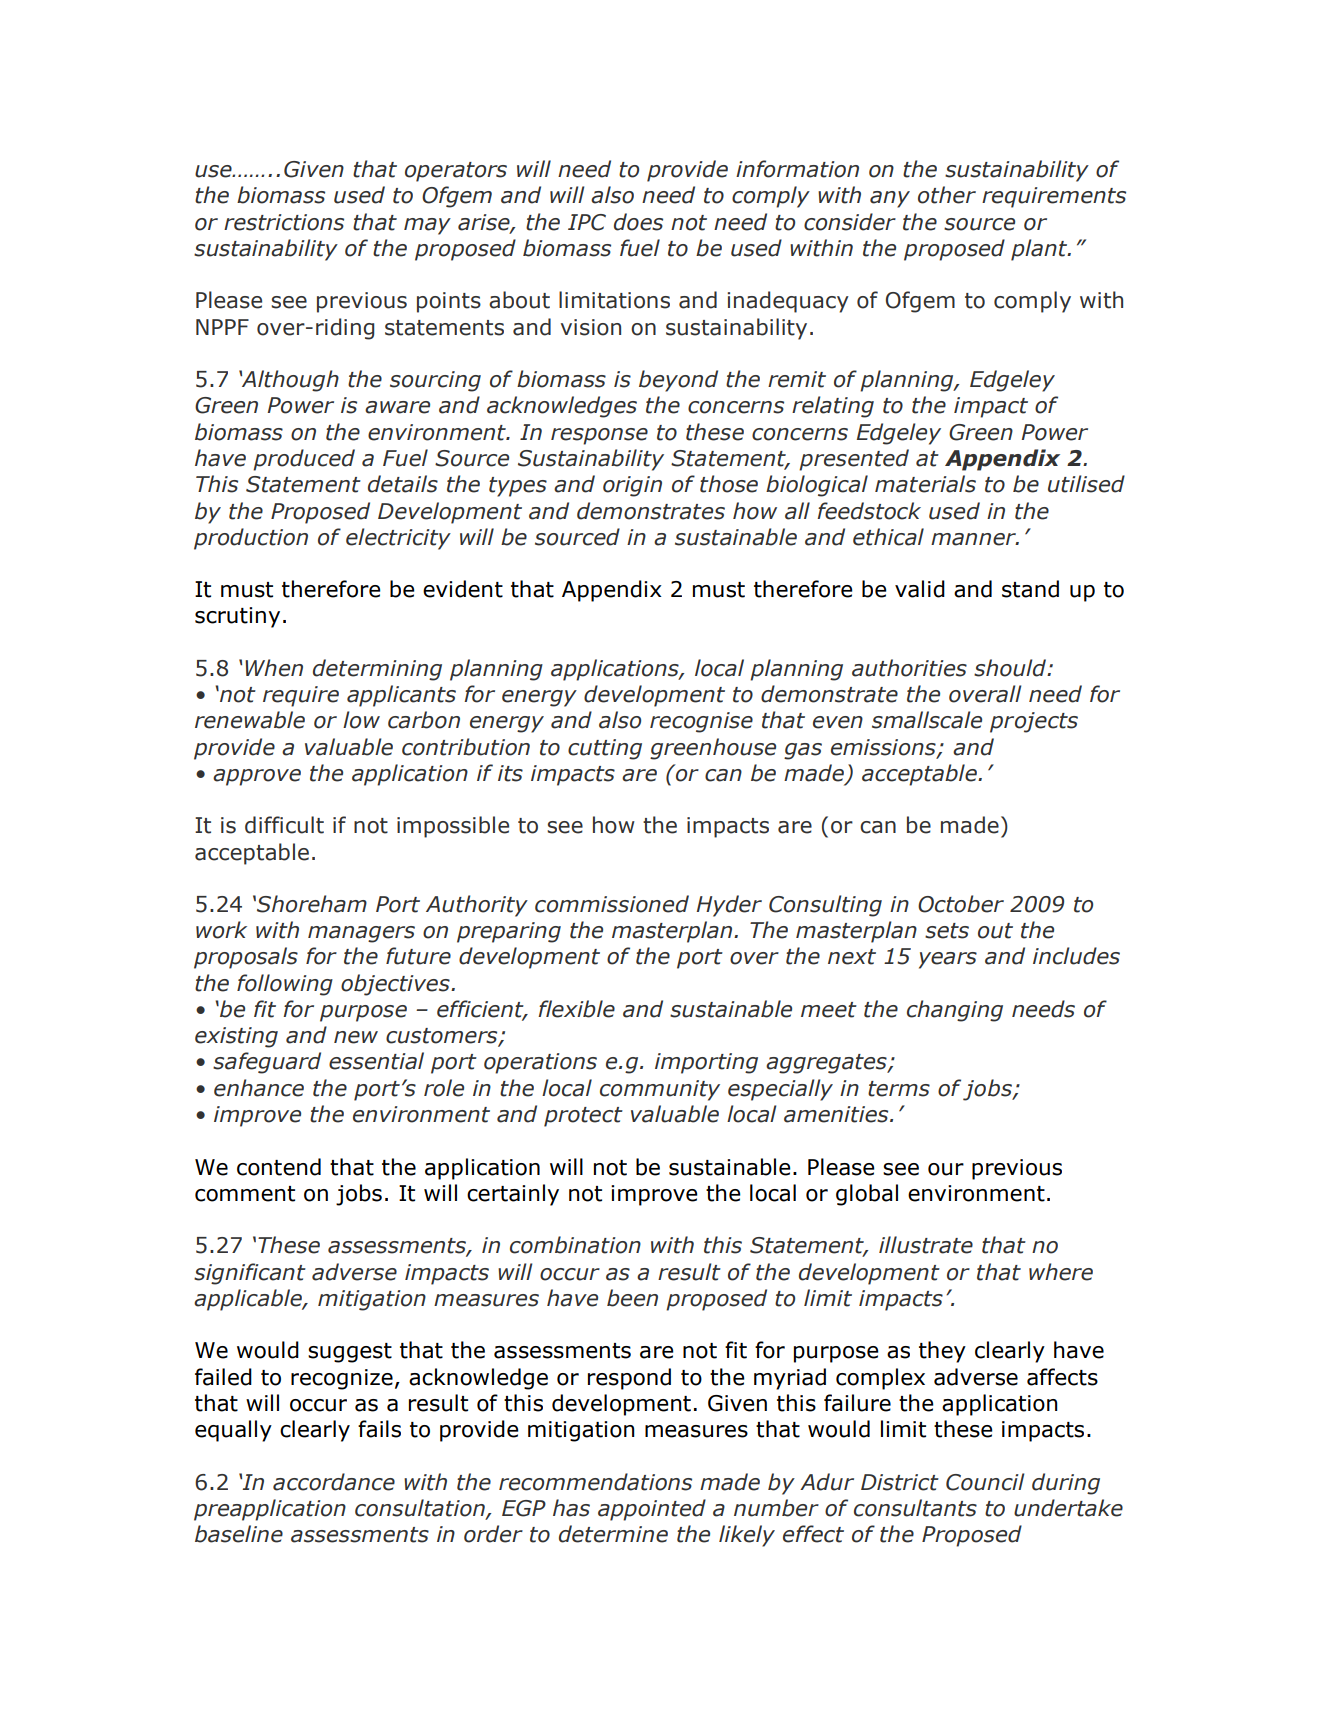  I want to click on contend, so click(279, 1167).
